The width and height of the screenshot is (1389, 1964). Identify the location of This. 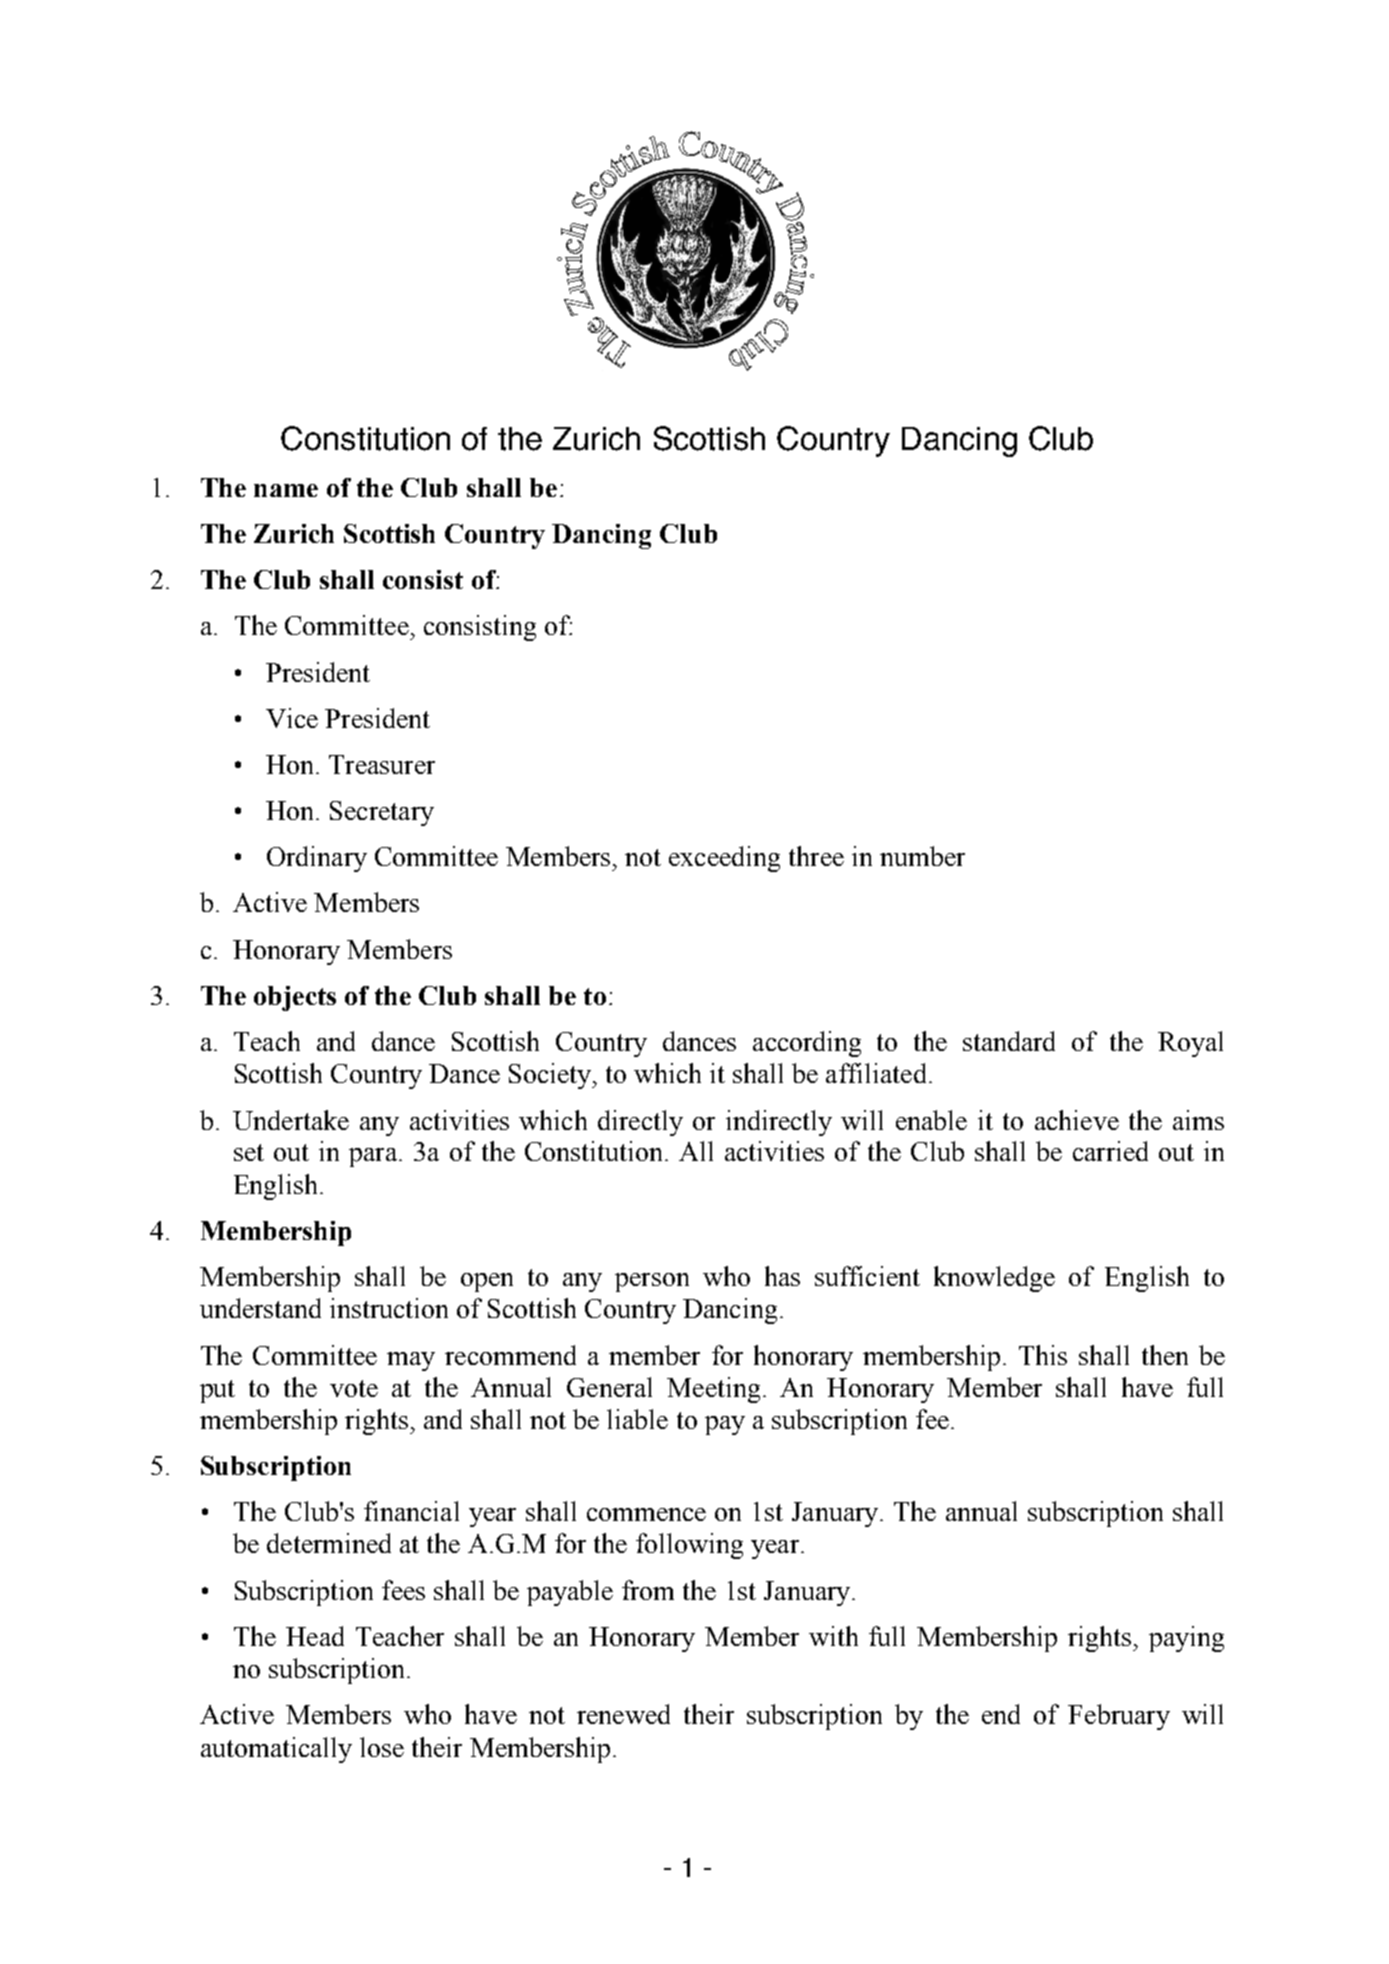
(1043, 1355).
